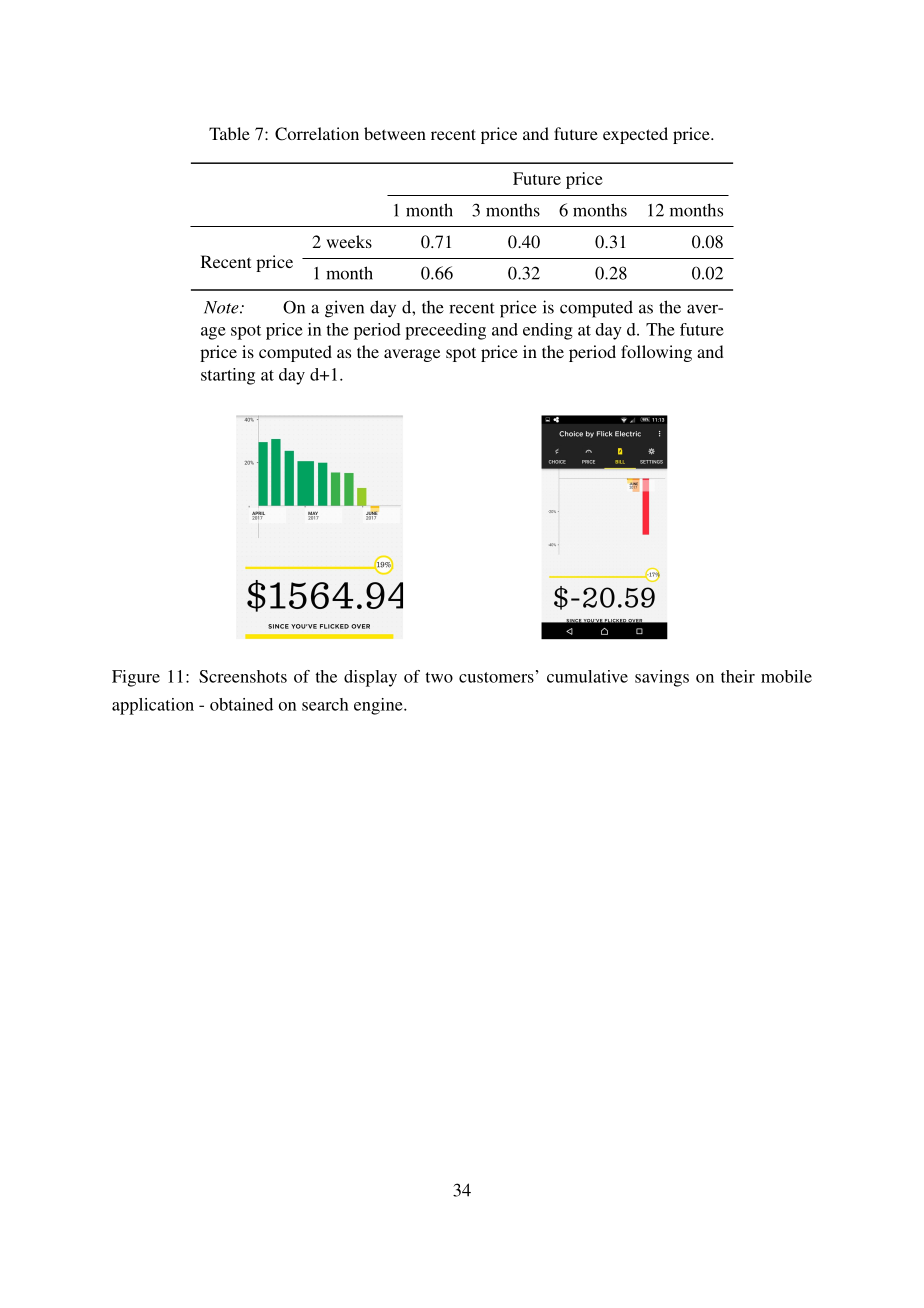 The height and width of the screenshot is (1308, 924). What do you see at coordinates (395, 133) in the screenshot?
I see `between` at bounding box center [395, 133].
